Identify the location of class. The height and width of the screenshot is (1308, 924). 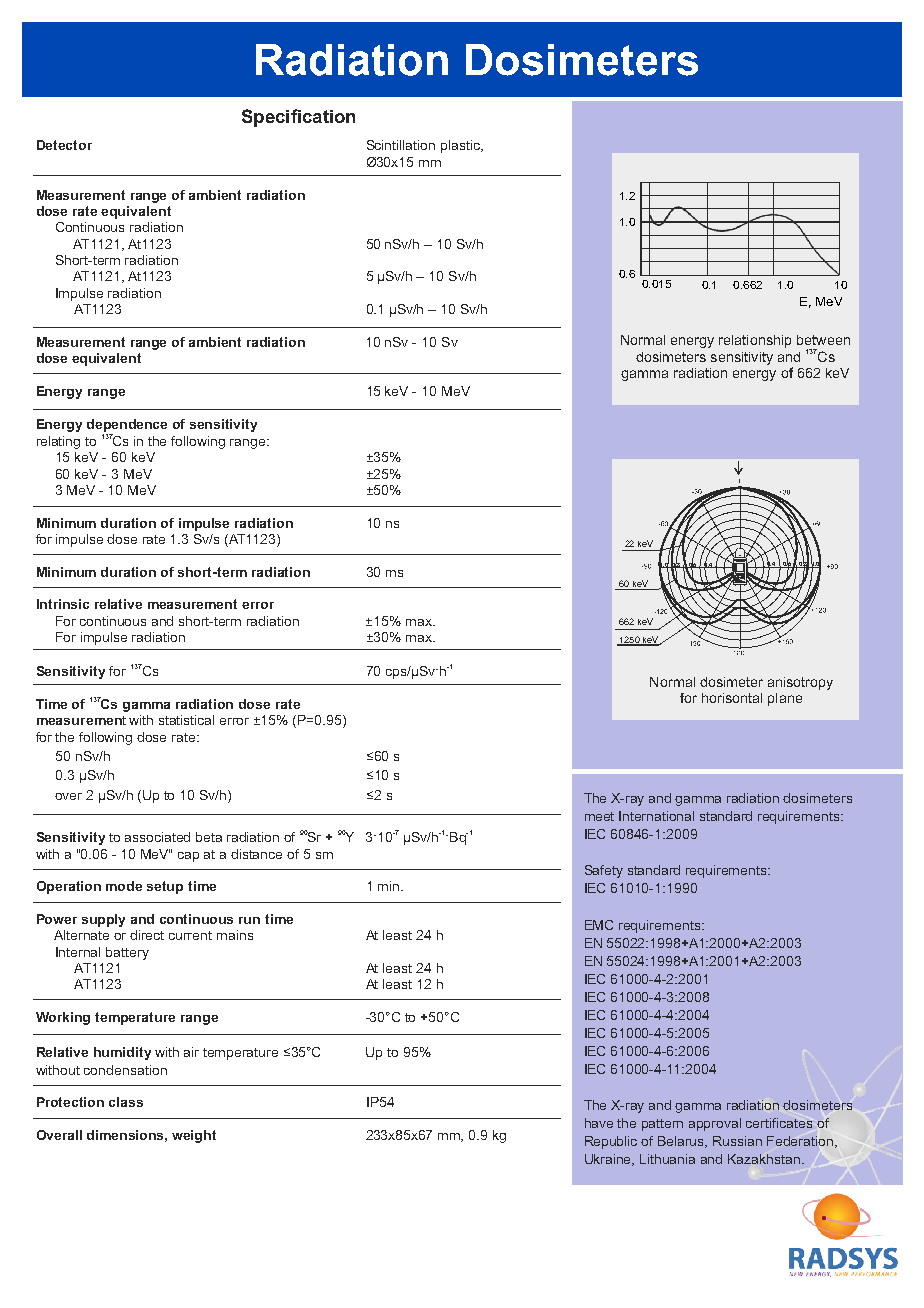
(126, 1102).
